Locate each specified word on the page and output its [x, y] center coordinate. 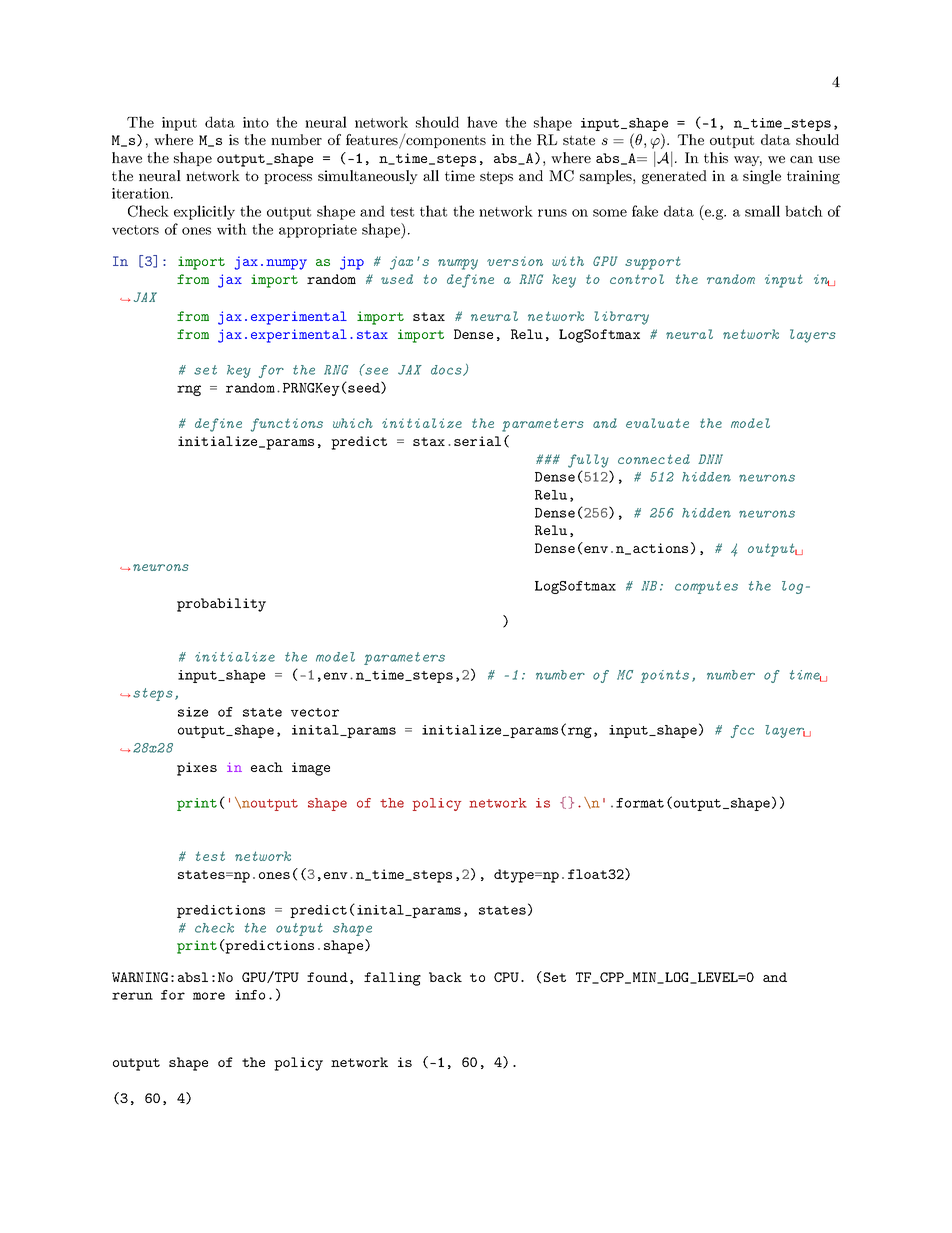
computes [706, 587]
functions [287, 425]
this [716, 157]
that [433, 211]
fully [588, 461]
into [256, 122]
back [445, 977]
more [209, 996]
